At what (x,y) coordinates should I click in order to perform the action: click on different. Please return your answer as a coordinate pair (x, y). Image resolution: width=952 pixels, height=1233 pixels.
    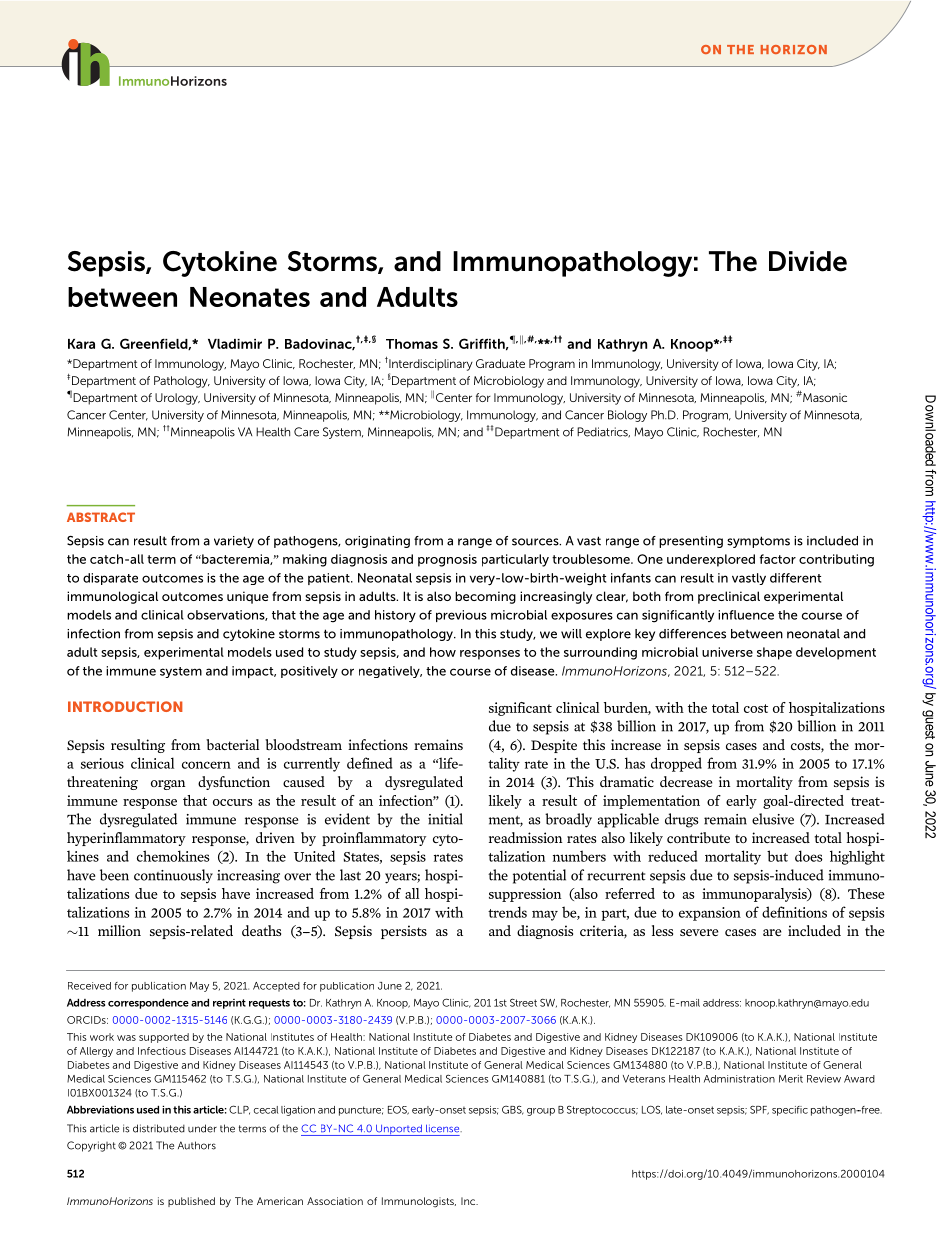
    Looking at the image, I should click on (795, 578).
